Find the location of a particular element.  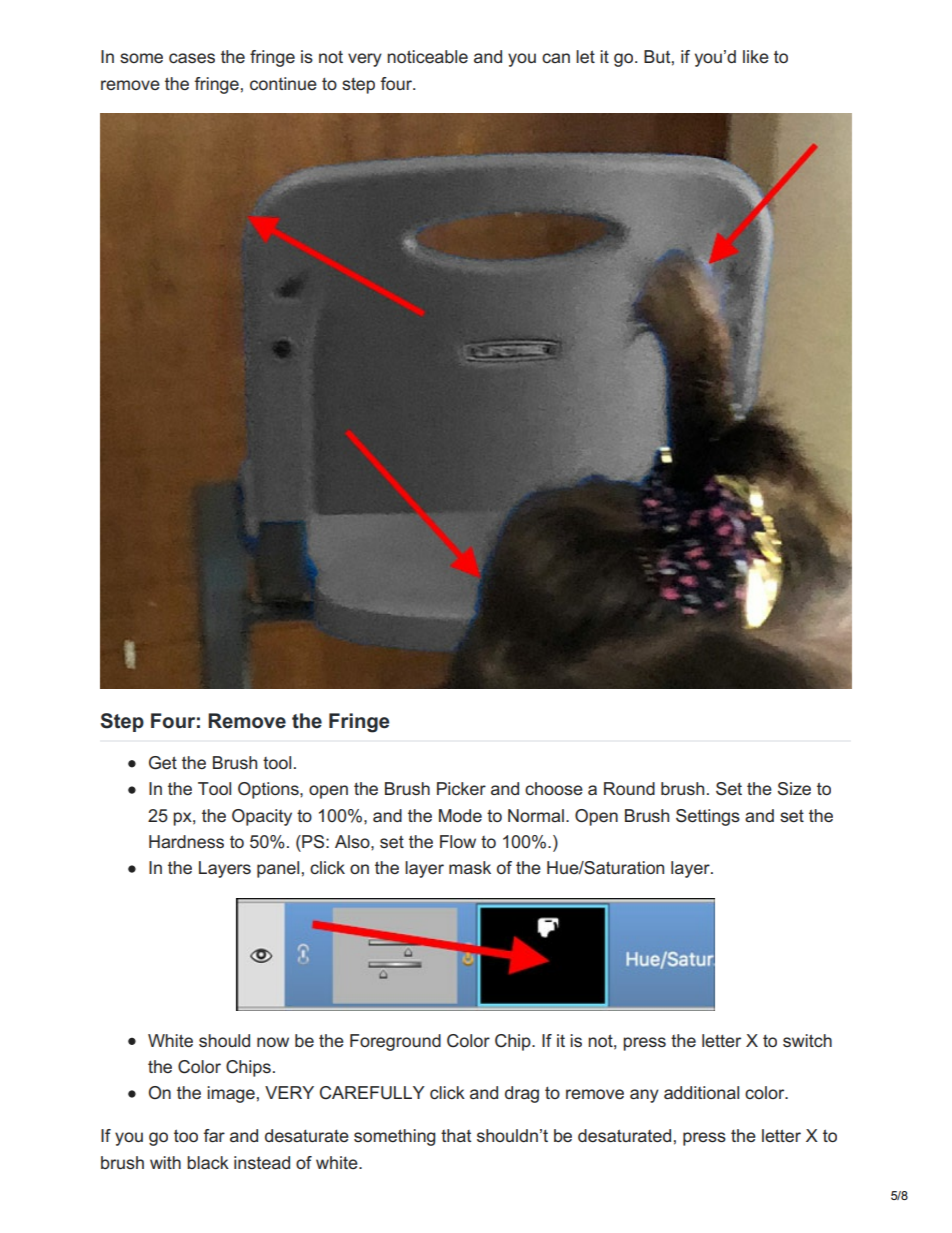

continue is located at coordinates (283, 83).
